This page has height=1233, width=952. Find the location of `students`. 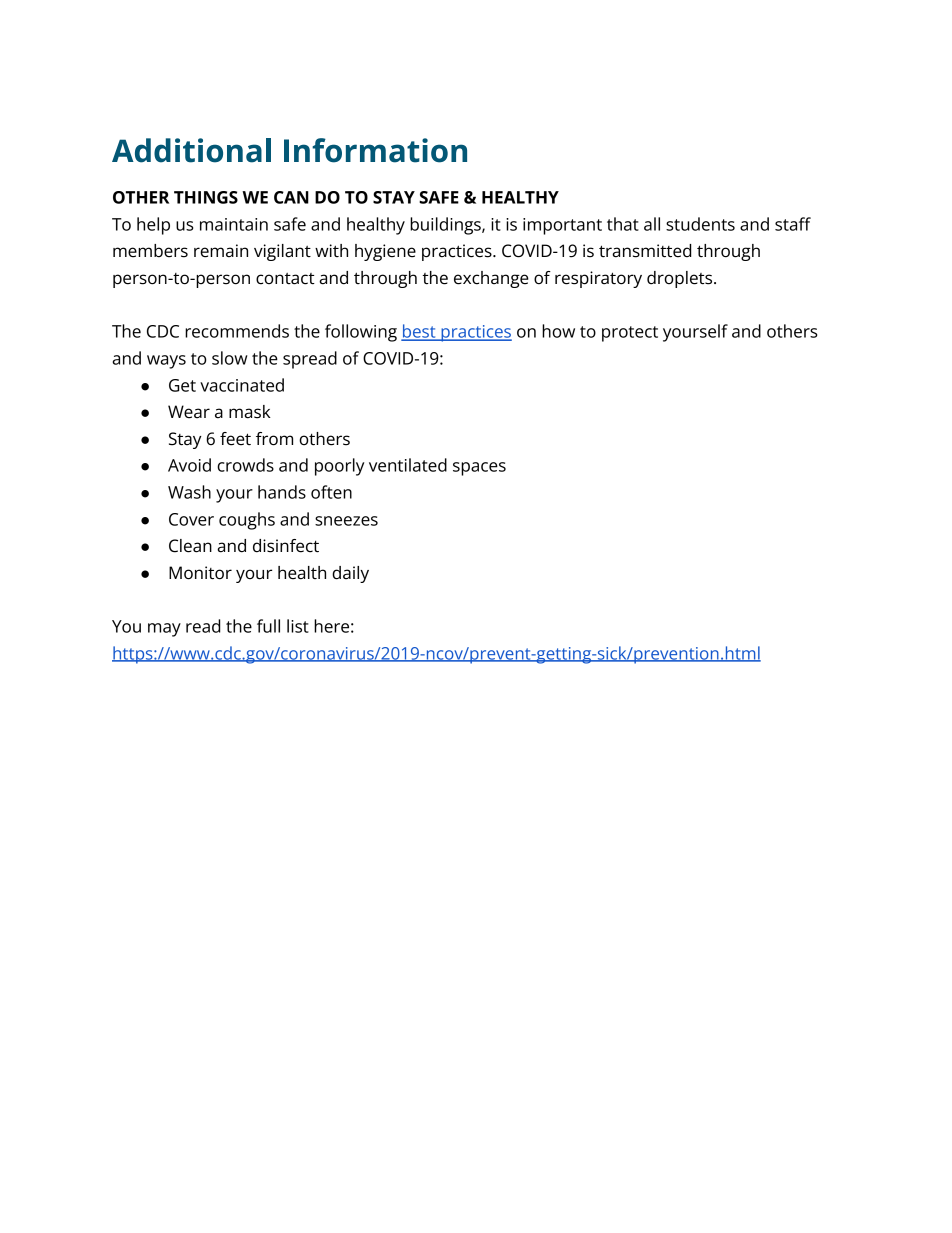

students is located at coordinates (700, 224).
